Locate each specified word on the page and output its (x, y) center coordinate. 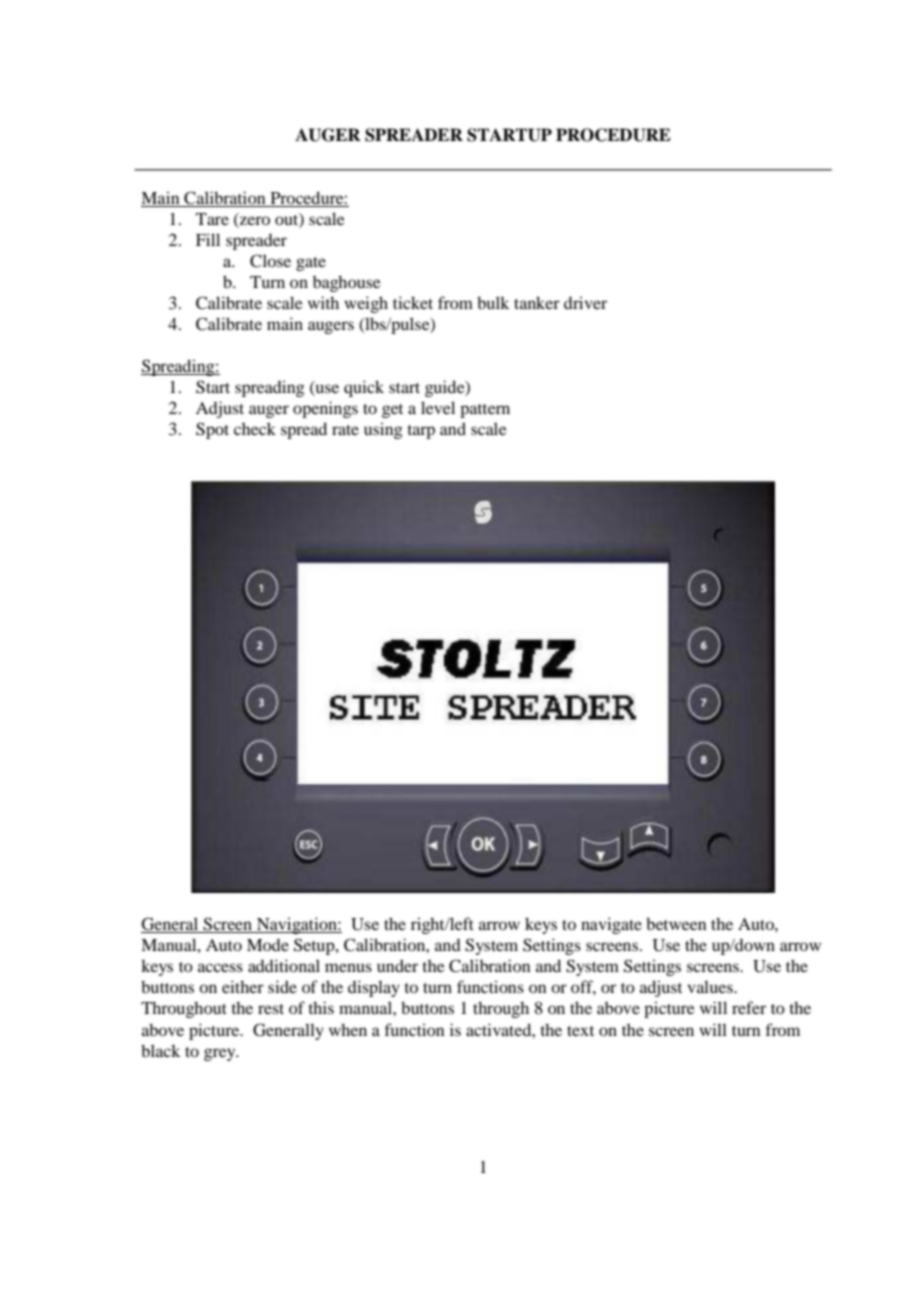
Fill (208, 239)
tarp (421, 432)
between (676, 923)
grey (221, 1054)
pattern (485, 411)
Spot (212, 430)
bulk (493, 302)
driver (585, 302)
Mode (268, 945)
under (397, 965)
